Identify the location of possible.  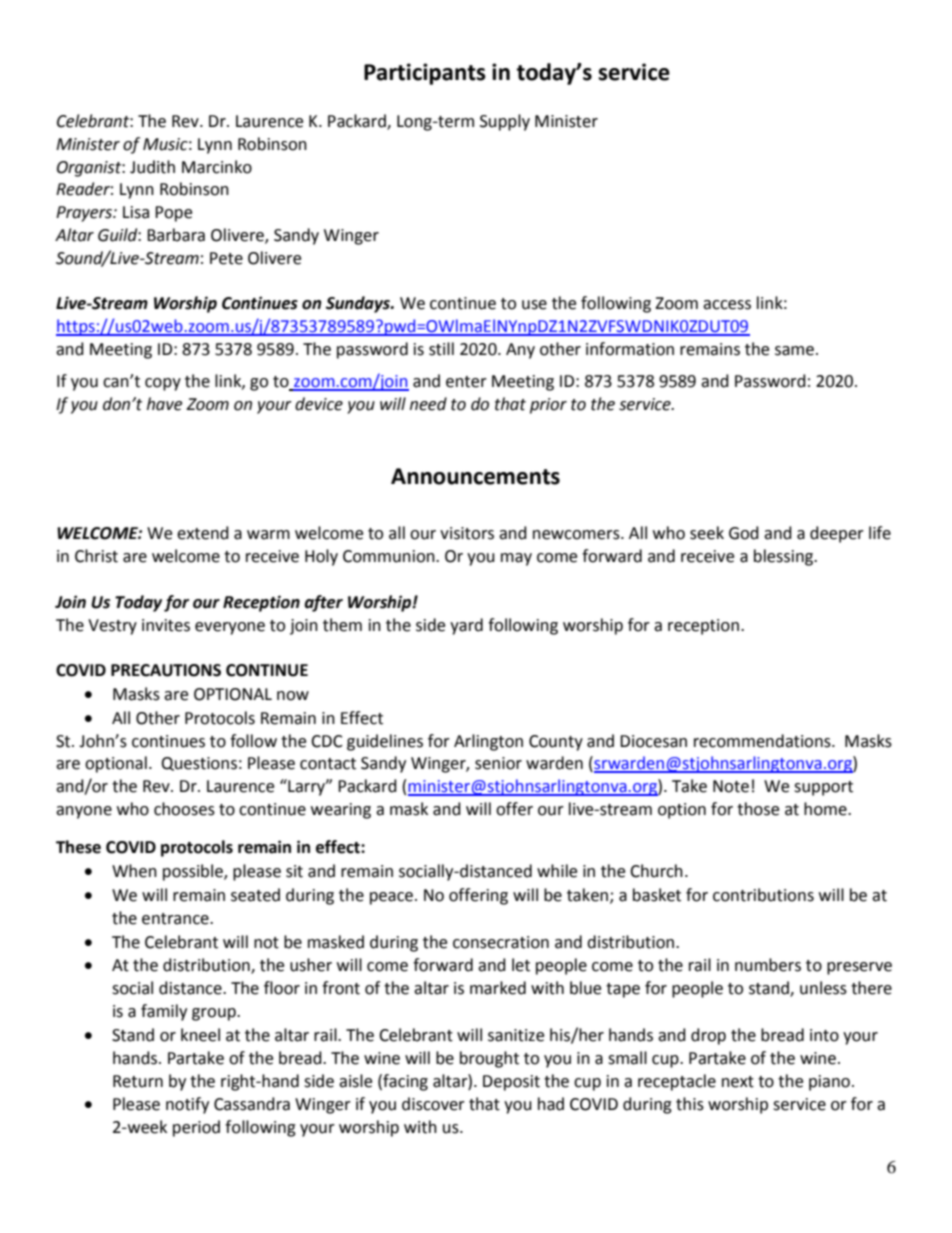
(194, 872).
